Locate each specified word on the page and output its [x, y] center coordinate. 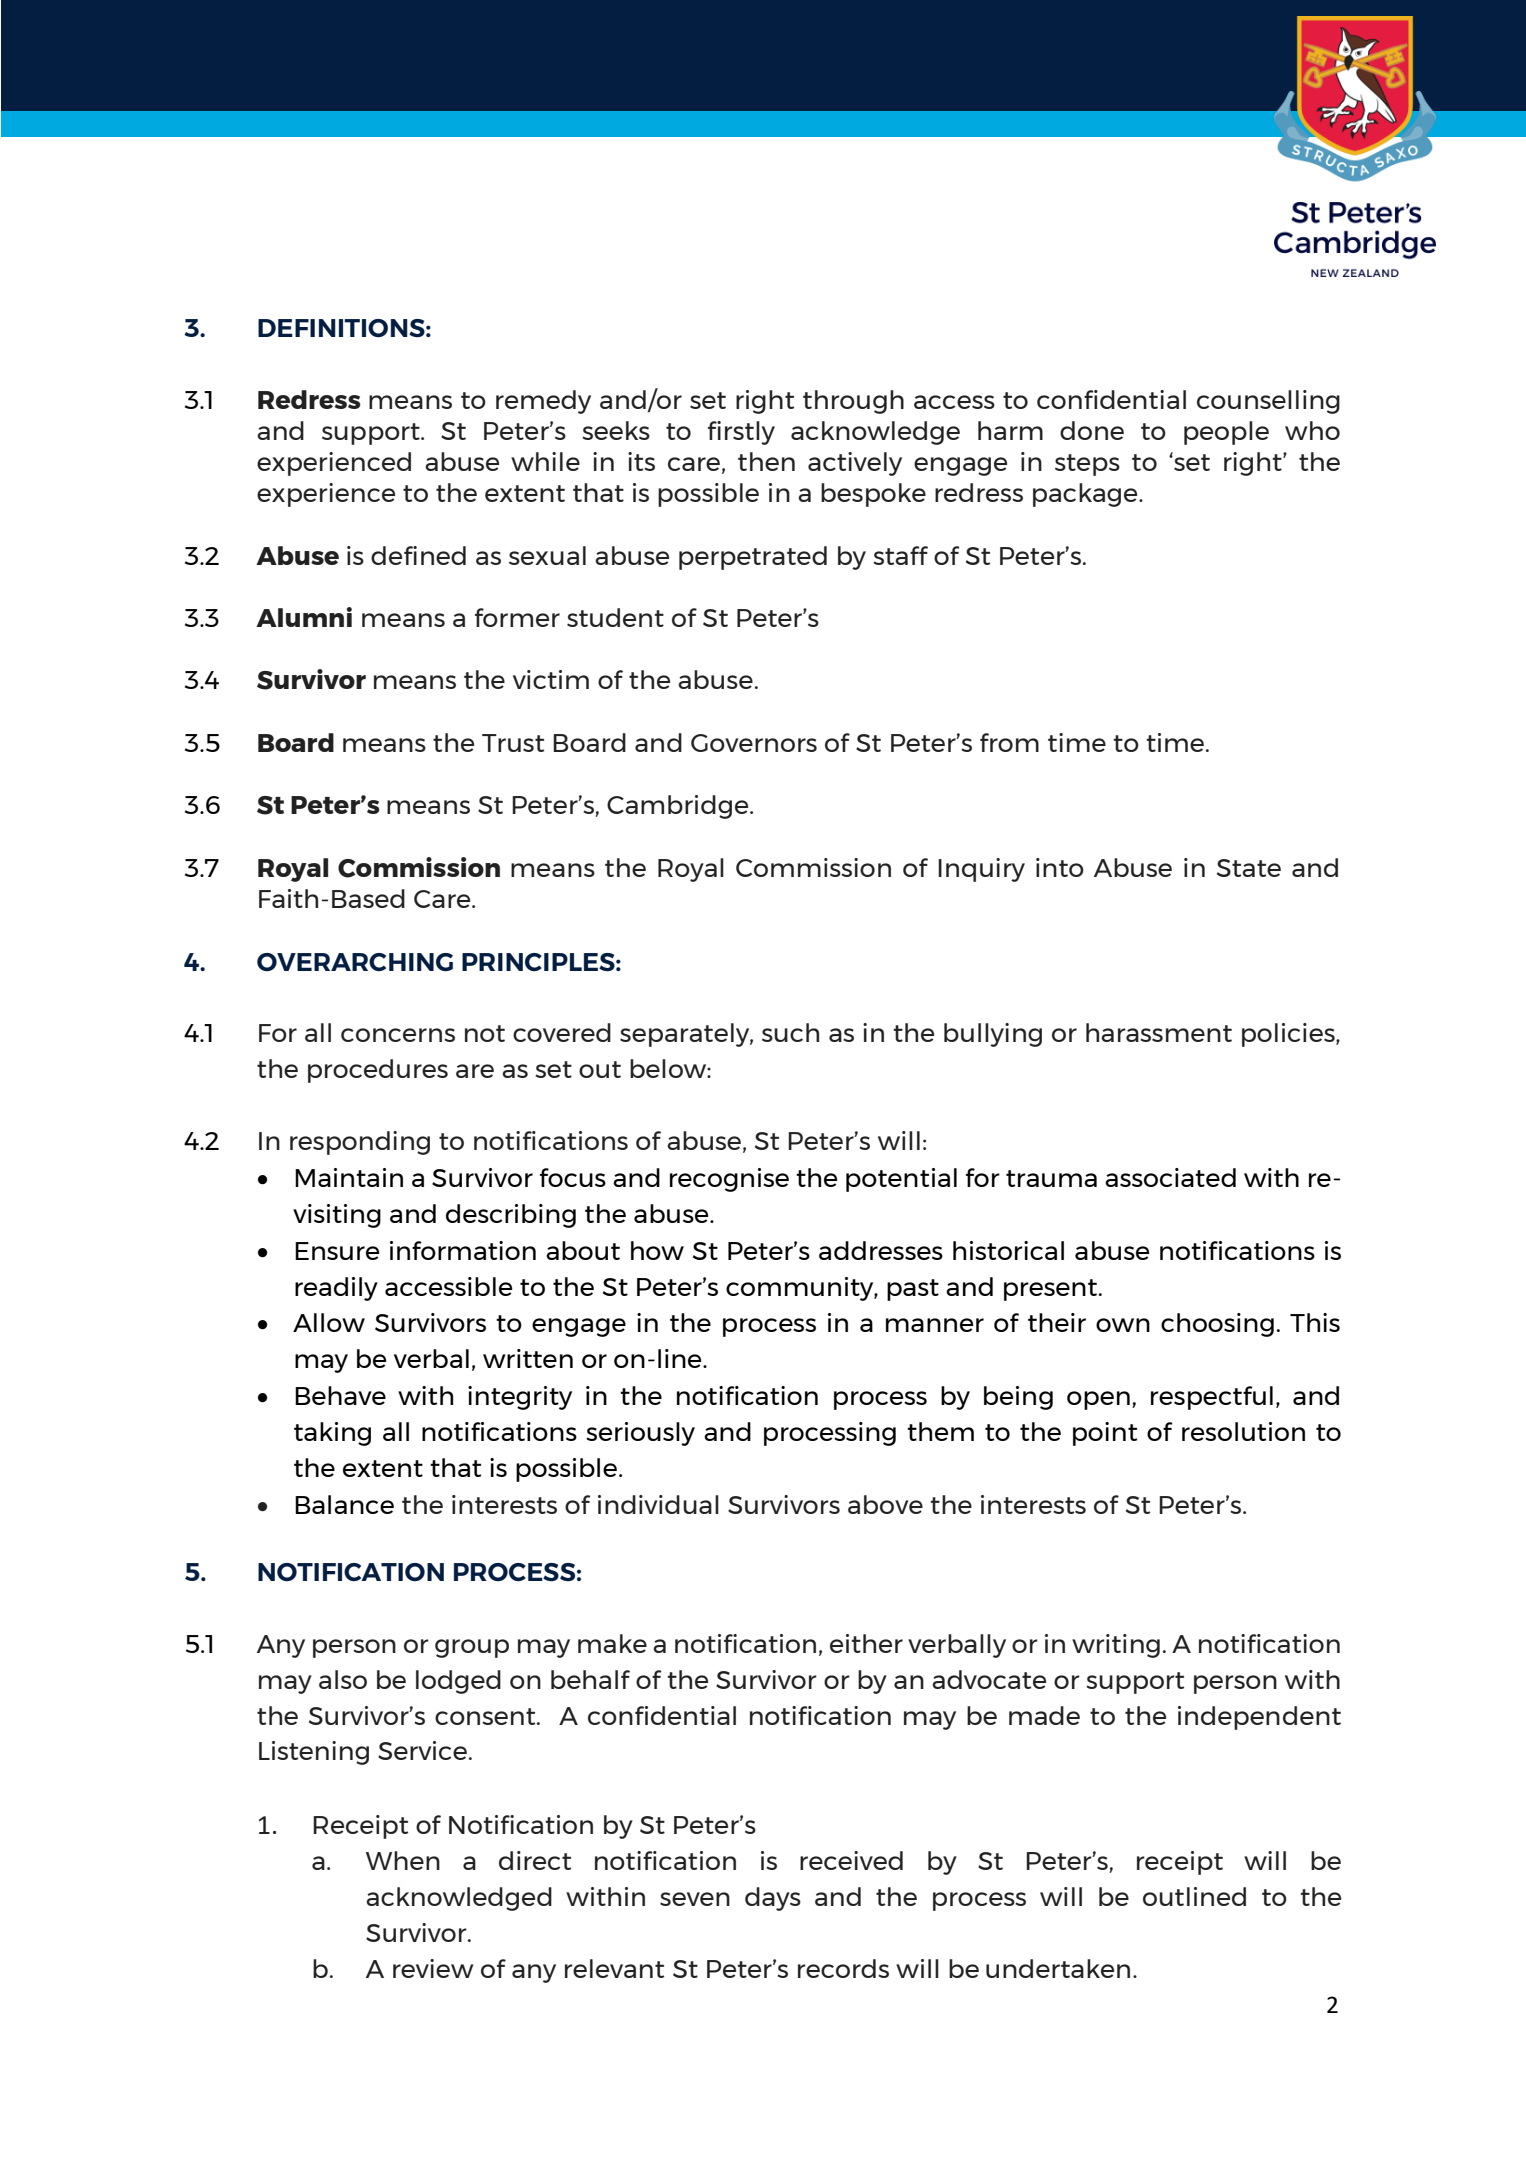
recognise [729, 1180]
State [1249, 868]
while [545, 461]
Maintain [349, 1177]
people [1226, 433]
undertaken [1058, 1968]
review [433, 1968]
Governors [754, 743]
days [773, 1899]
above [885, 1504]
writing [1116, 1646]
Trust [513, 743]
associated [1170, 1177]
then [766, 461]
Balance [344, 1504]
